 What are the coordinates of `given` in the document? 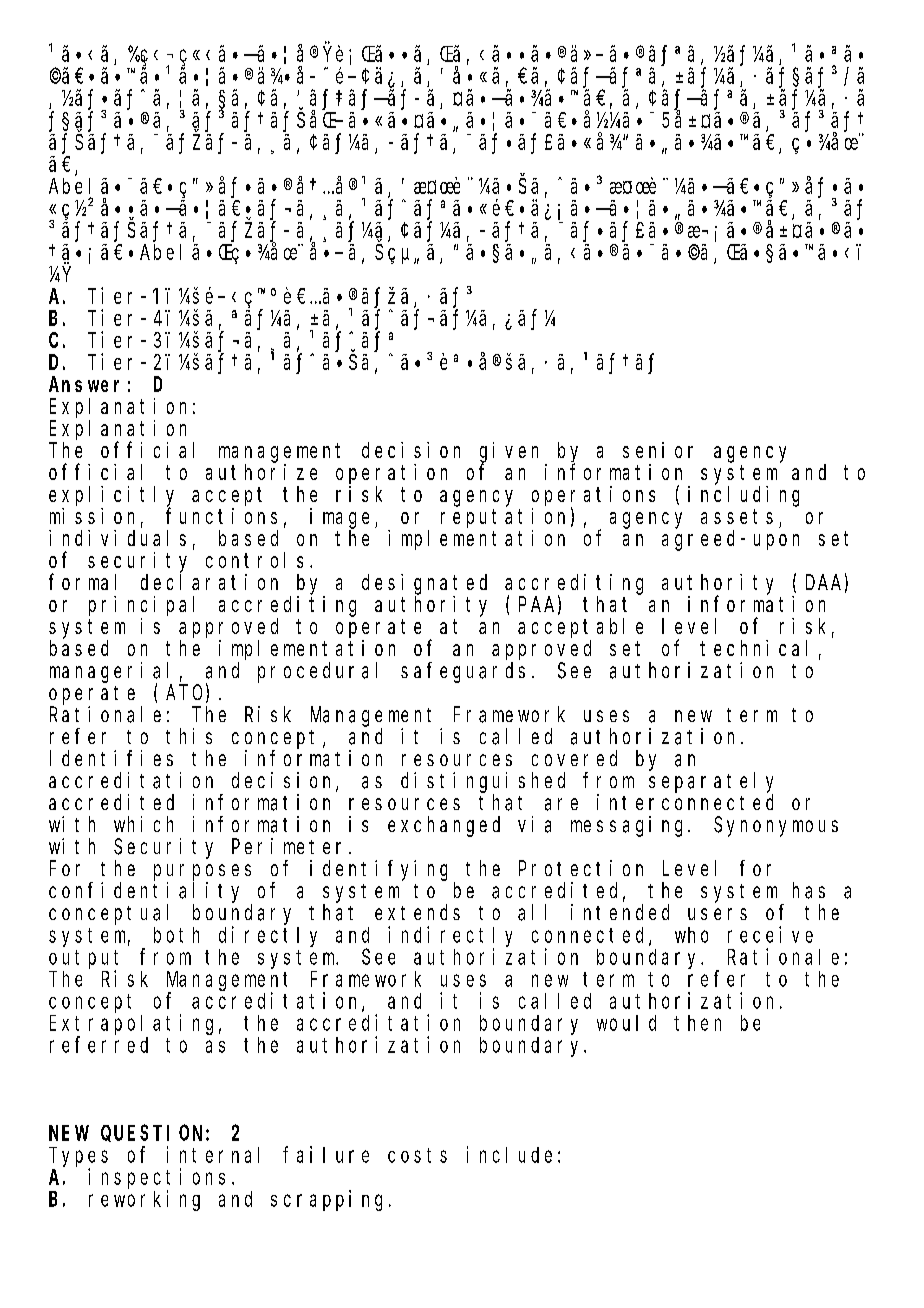 It's located at (509, 453).
